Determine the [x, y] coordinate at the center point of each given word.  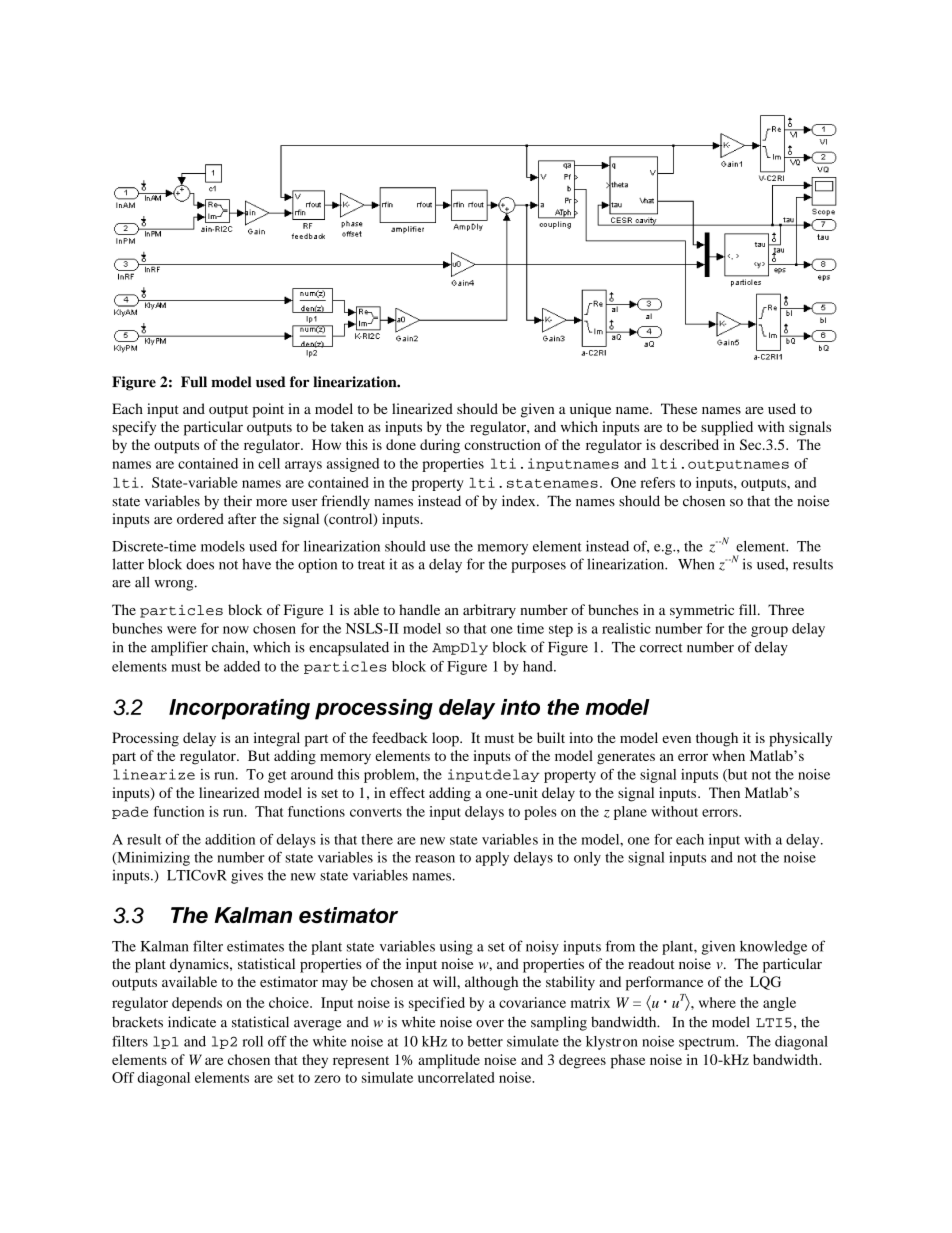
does [200, 564]
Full [194, 382]
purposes [538, 567]
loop [446, 739]
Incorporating [239, 709]
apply [492, 859]
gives [247, 876]
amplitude [449, 1061]
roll [252, 1041]
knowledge [773, 948]
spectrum [708, 1044]
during [440, 446]
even [676, 739]
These [679, 408]
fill [749, 609]
